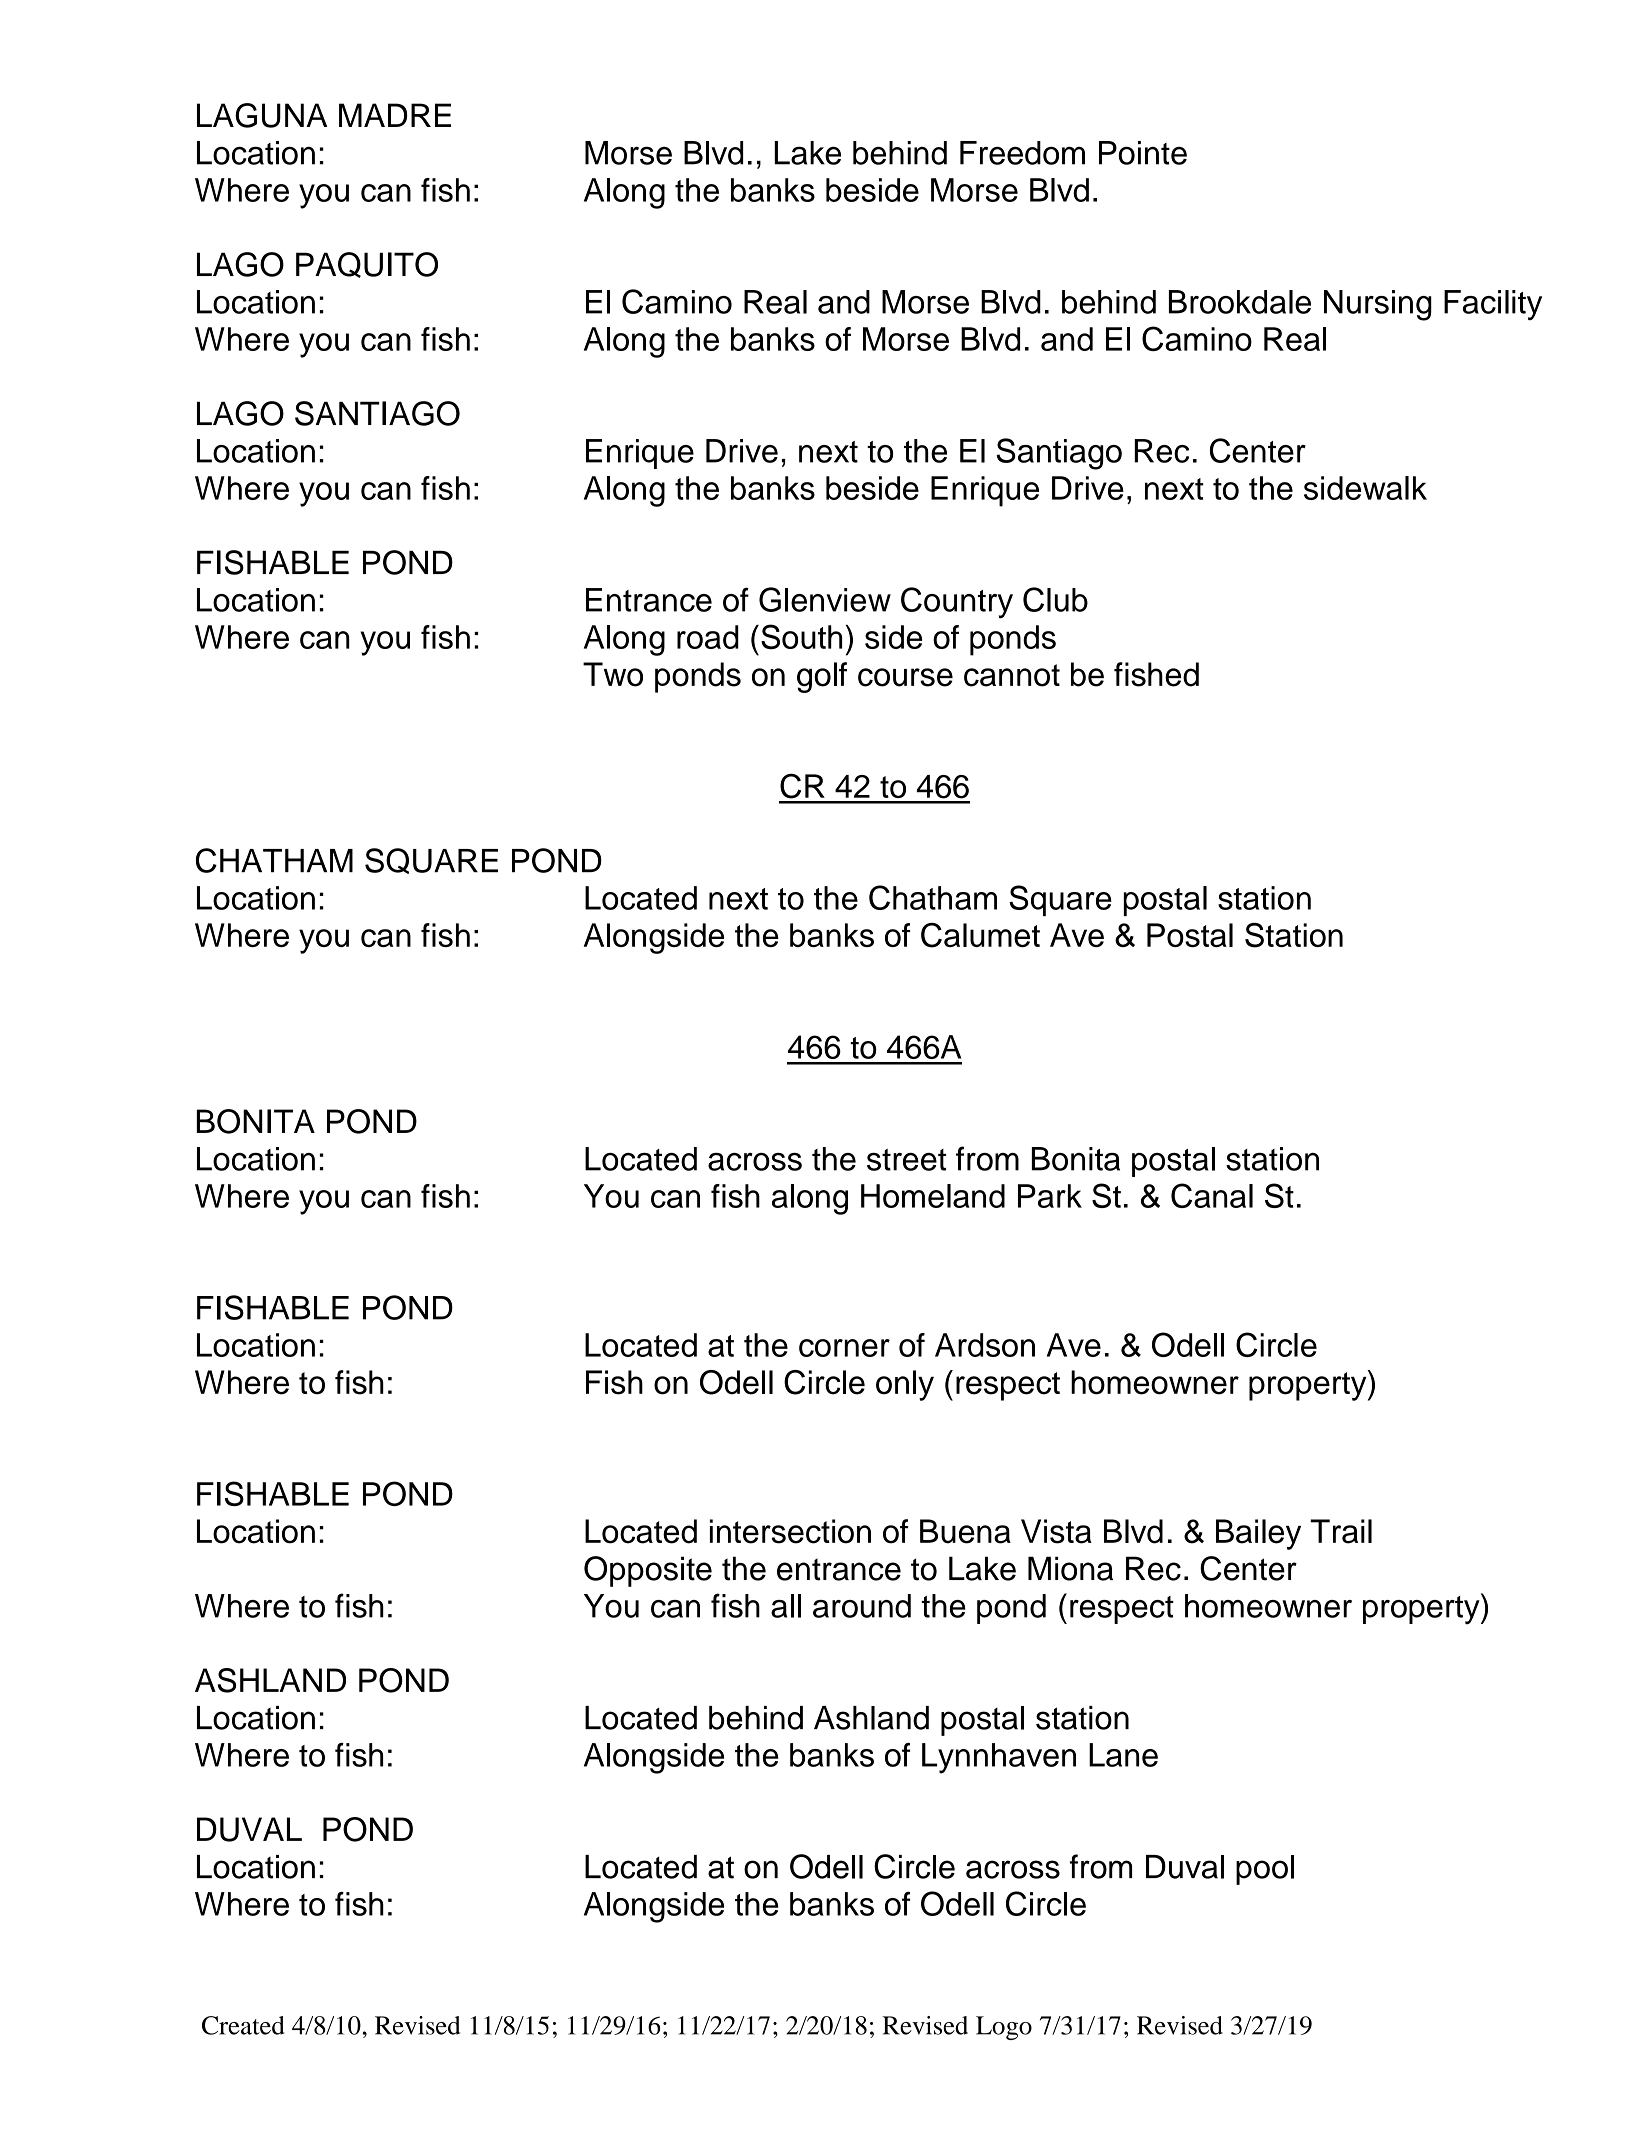  I want to click on Homeland, so click(933, 1196).
